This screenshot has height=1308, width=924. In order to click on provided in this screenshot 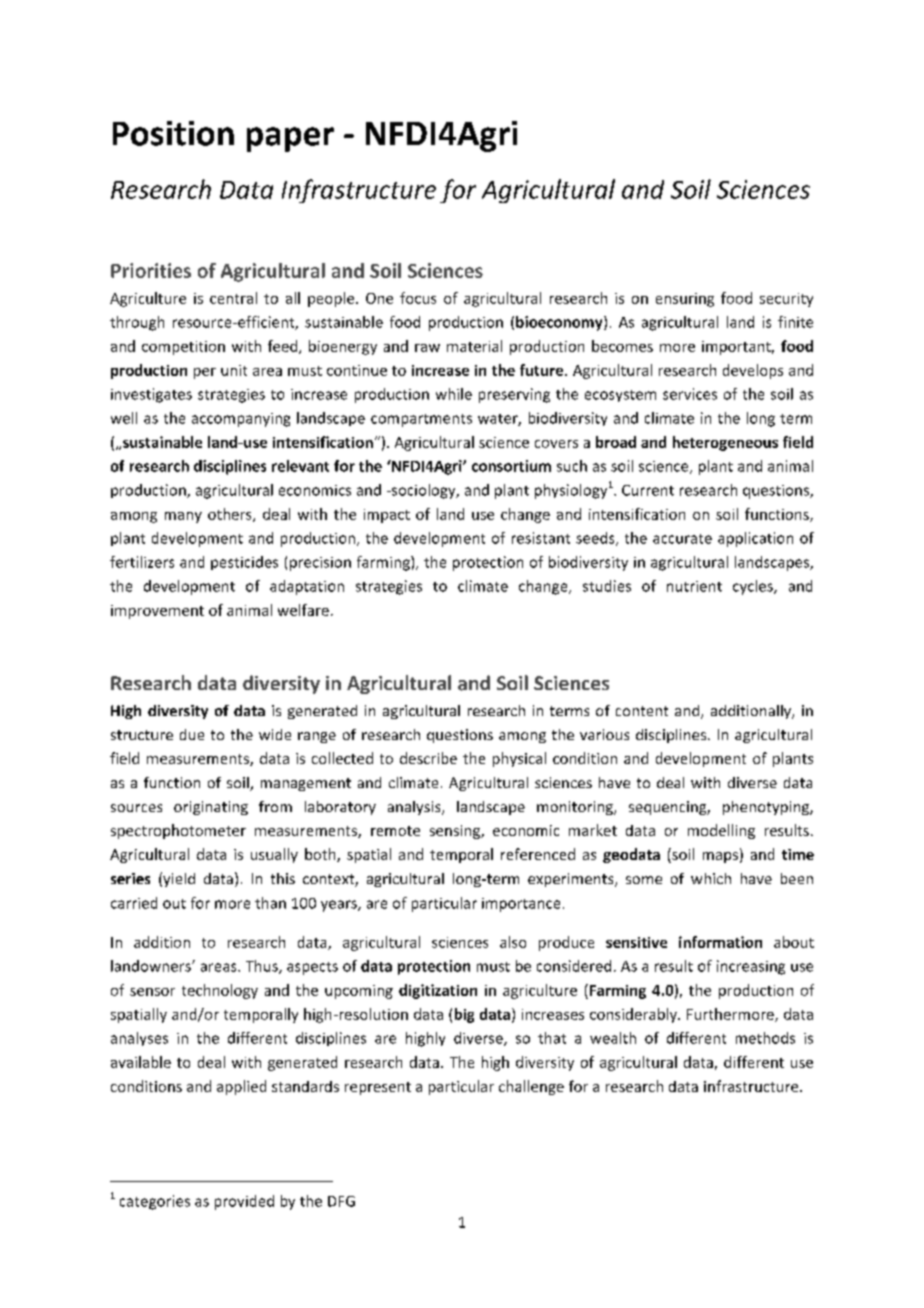, I will do `click(244, 1202)`.
